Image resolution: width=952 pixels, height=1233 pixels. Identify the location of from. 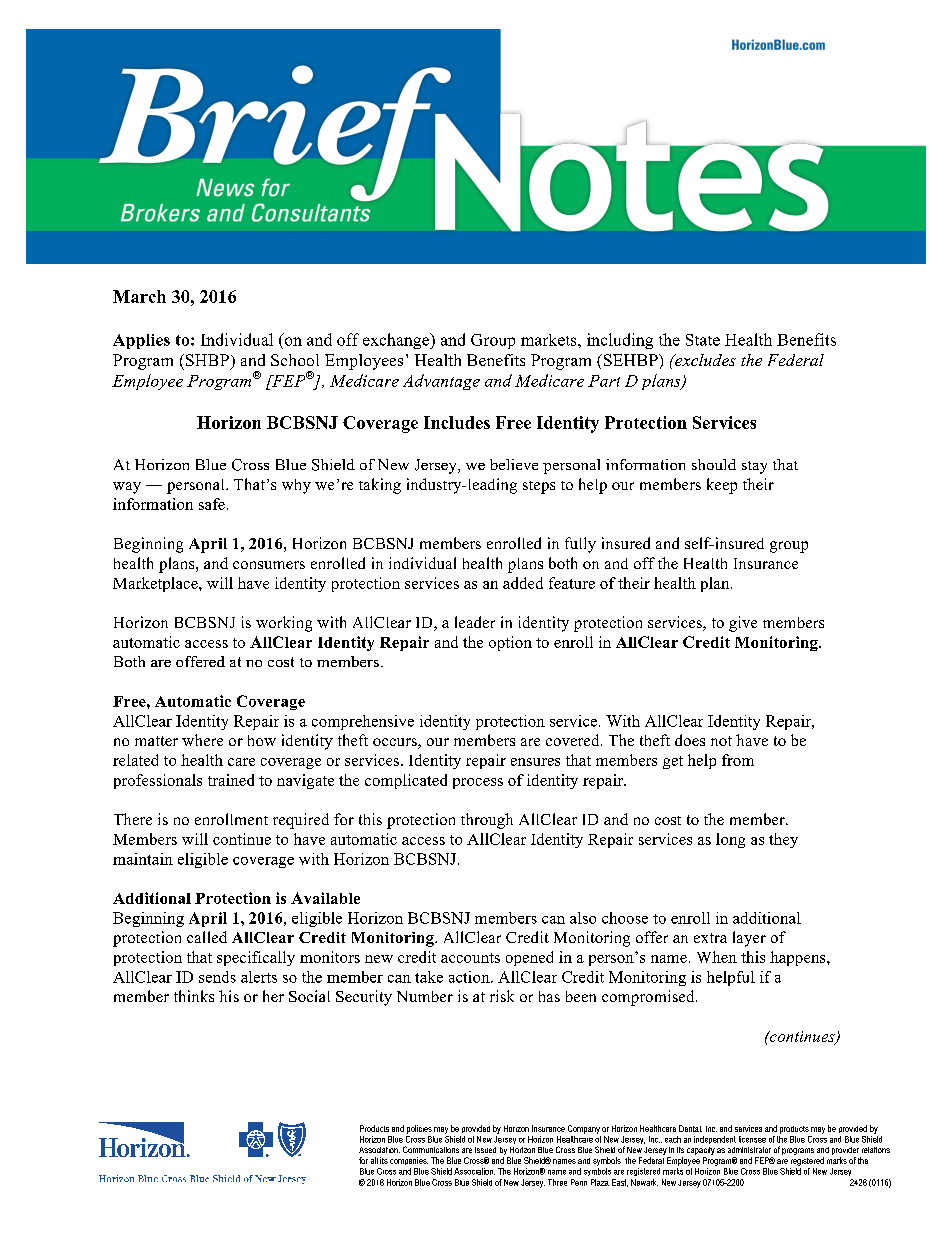
(738, 760).
